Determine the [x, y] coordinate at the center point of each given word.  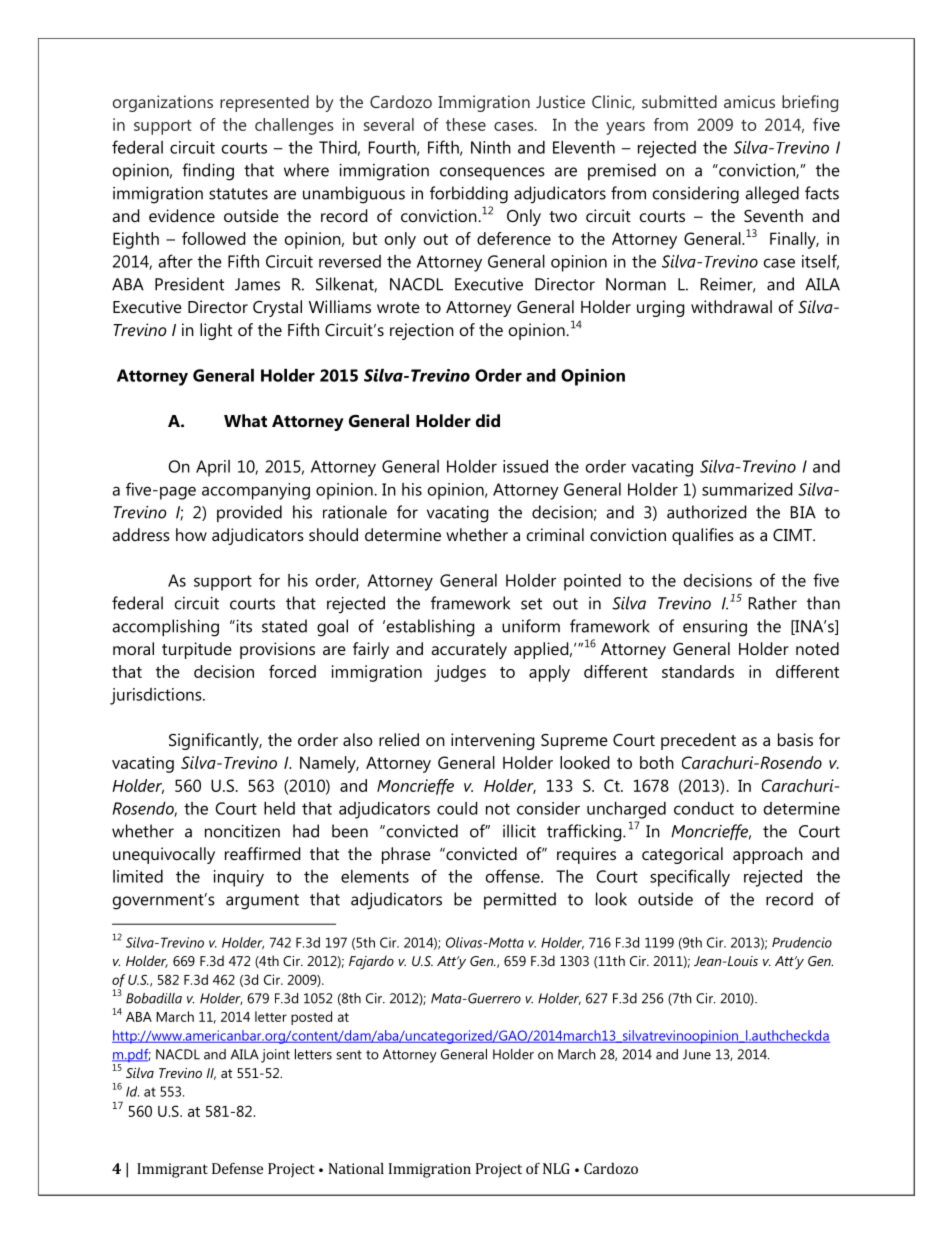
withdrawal [731, 306]
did [488, 420]
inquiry [239, 878]
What [245, 420]
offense [514, 876]
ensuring [715, 628]
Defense [237, 1168]
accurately [469, 650]
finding [208, 172]
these [466, 124]
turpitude [197, 650]
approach [768, 855]
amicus [749, 101]
